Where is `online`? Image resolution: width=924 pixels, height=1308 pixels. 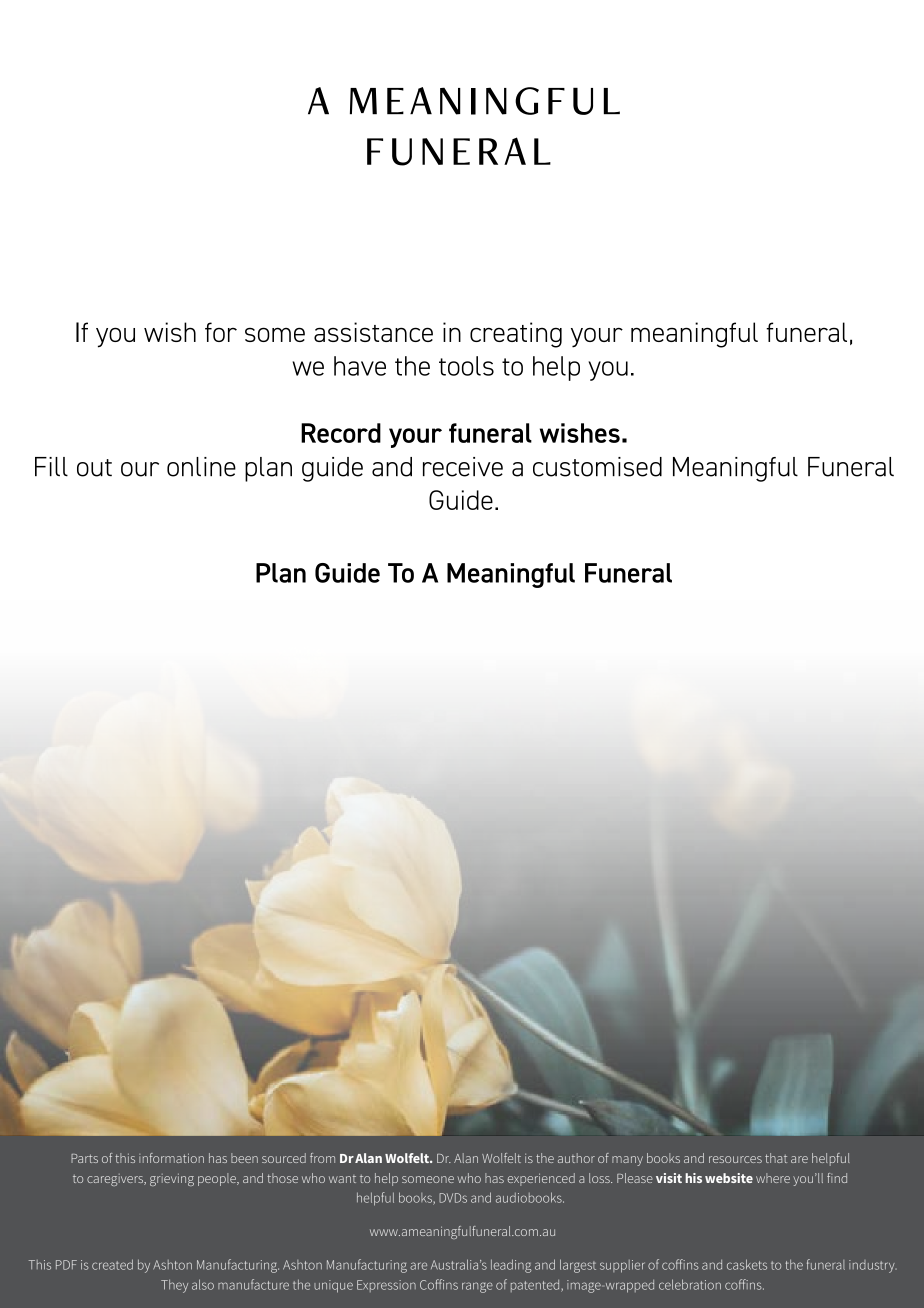 online is located at coordinates (201, 467).
